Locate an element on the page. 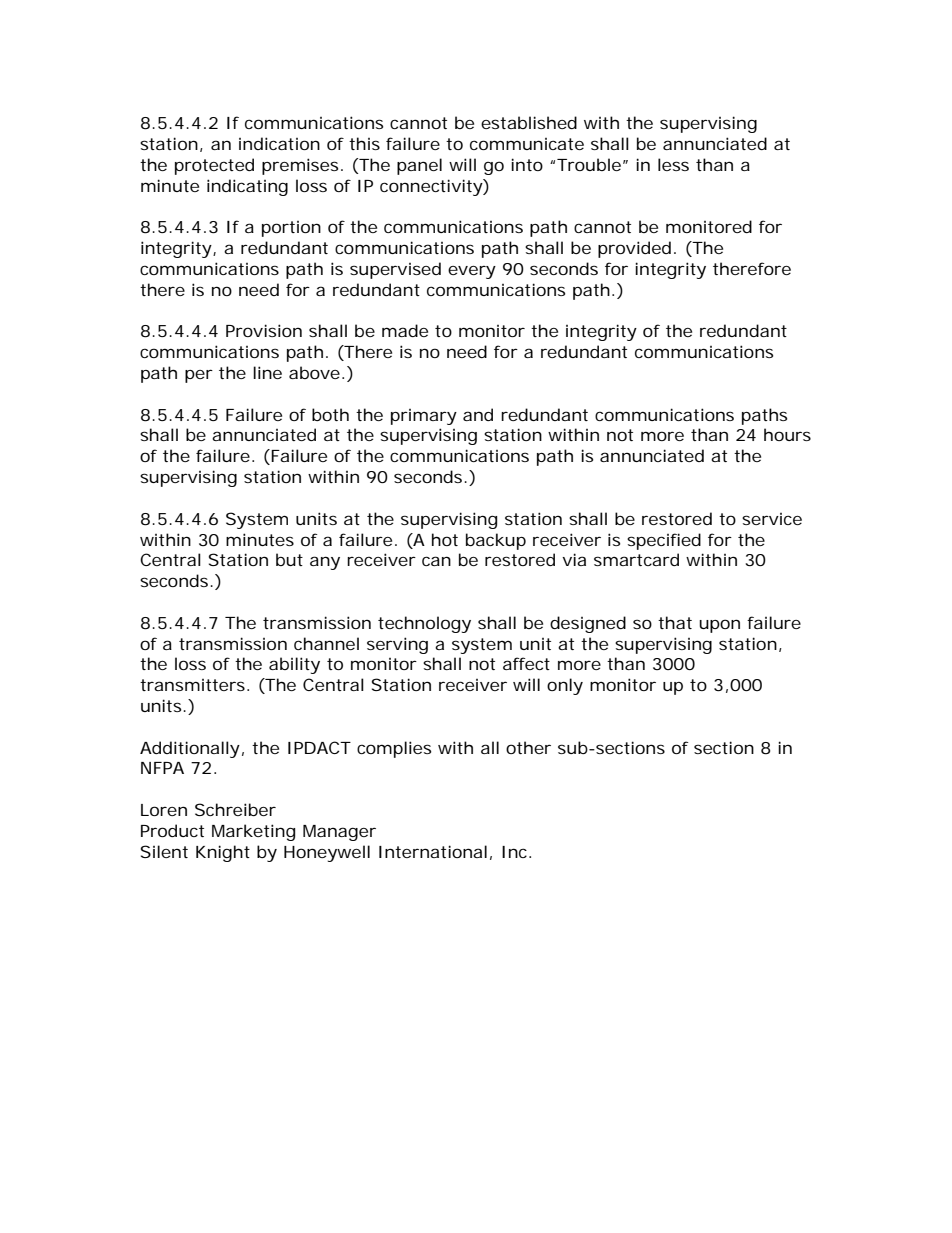  technology is located at coordinates (424, 624).
